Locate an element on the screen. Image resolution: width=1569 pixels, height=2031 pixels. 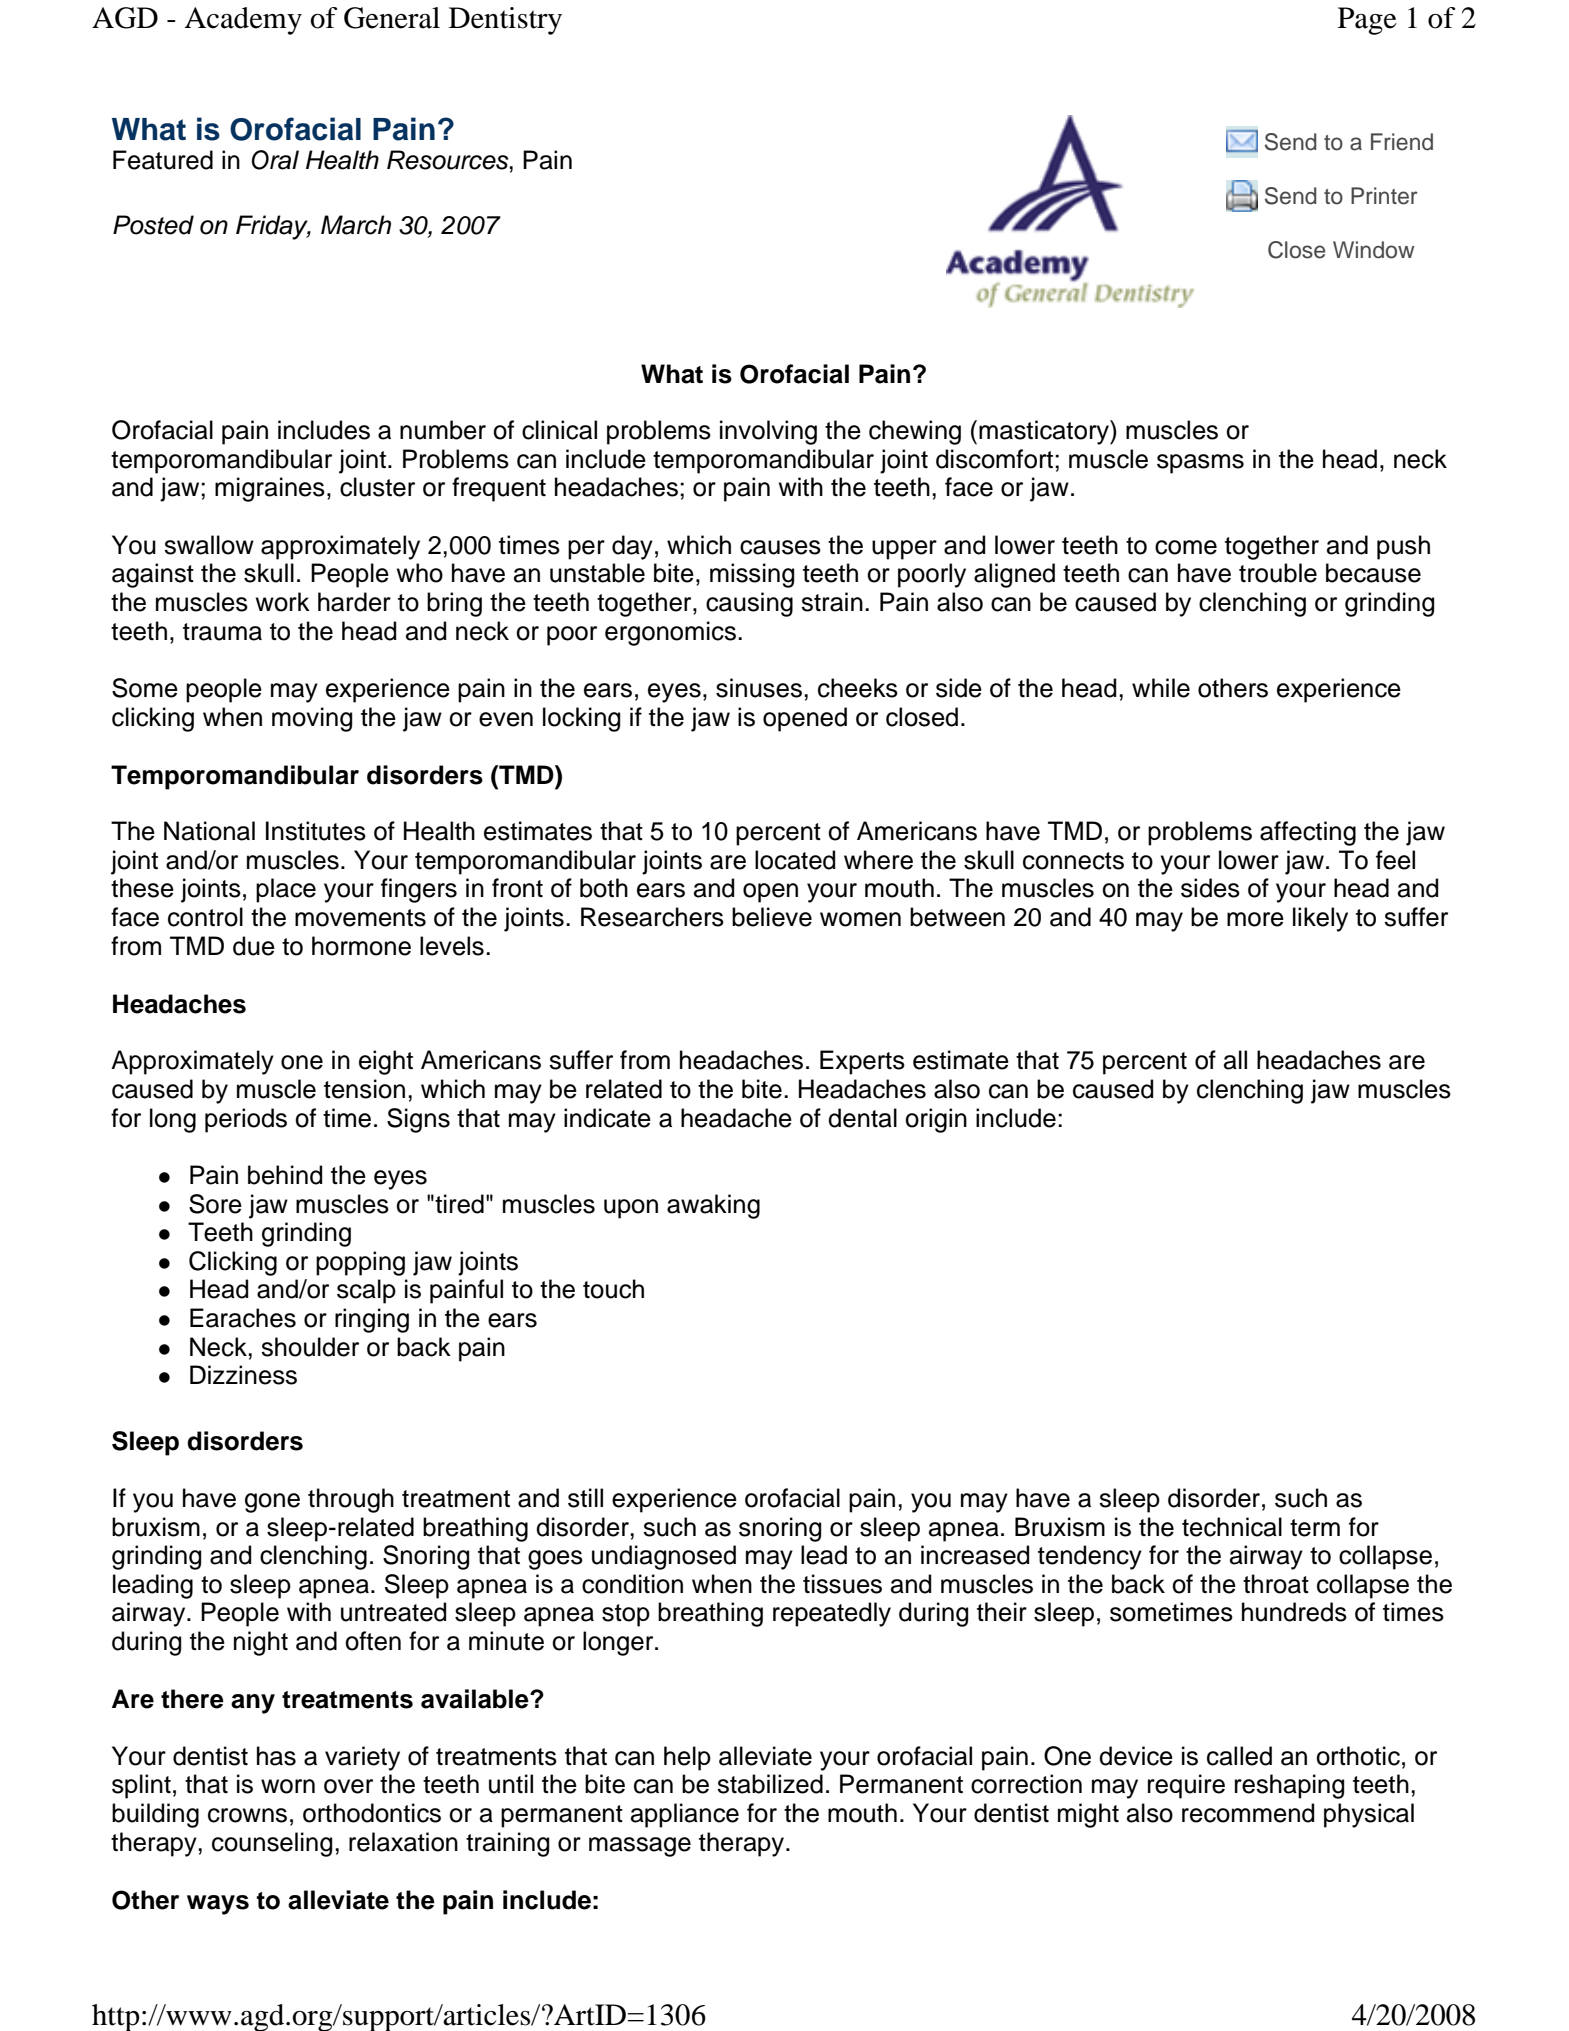
Page is located at coordinates (1367, 21).
